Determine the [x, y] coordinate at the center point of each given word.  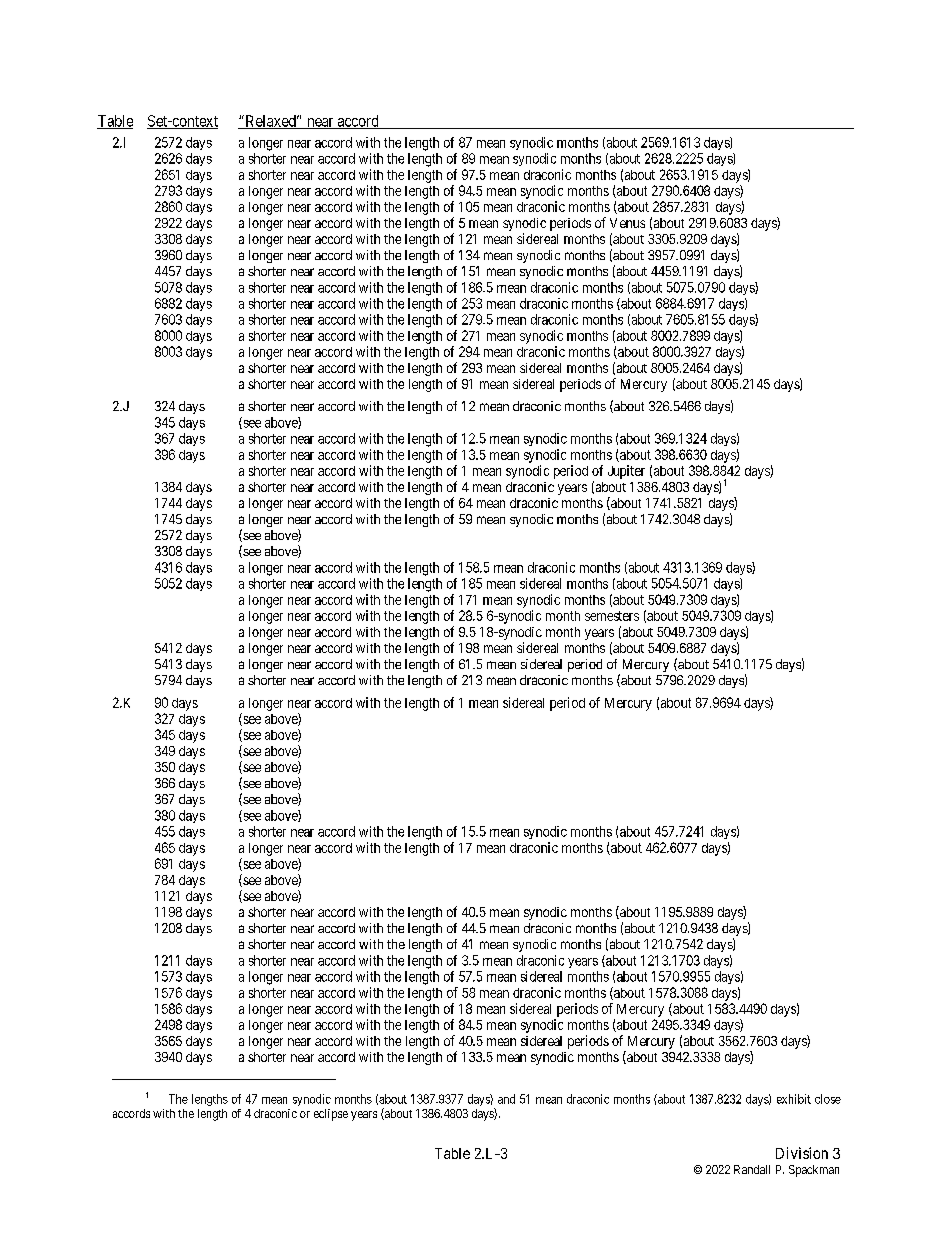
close [828, 1099]
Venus [627, 223]
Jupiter [626, 472]
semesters [612, 616]
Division [802, 1153]
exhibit [794, 1099]
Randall [752, 1169]
